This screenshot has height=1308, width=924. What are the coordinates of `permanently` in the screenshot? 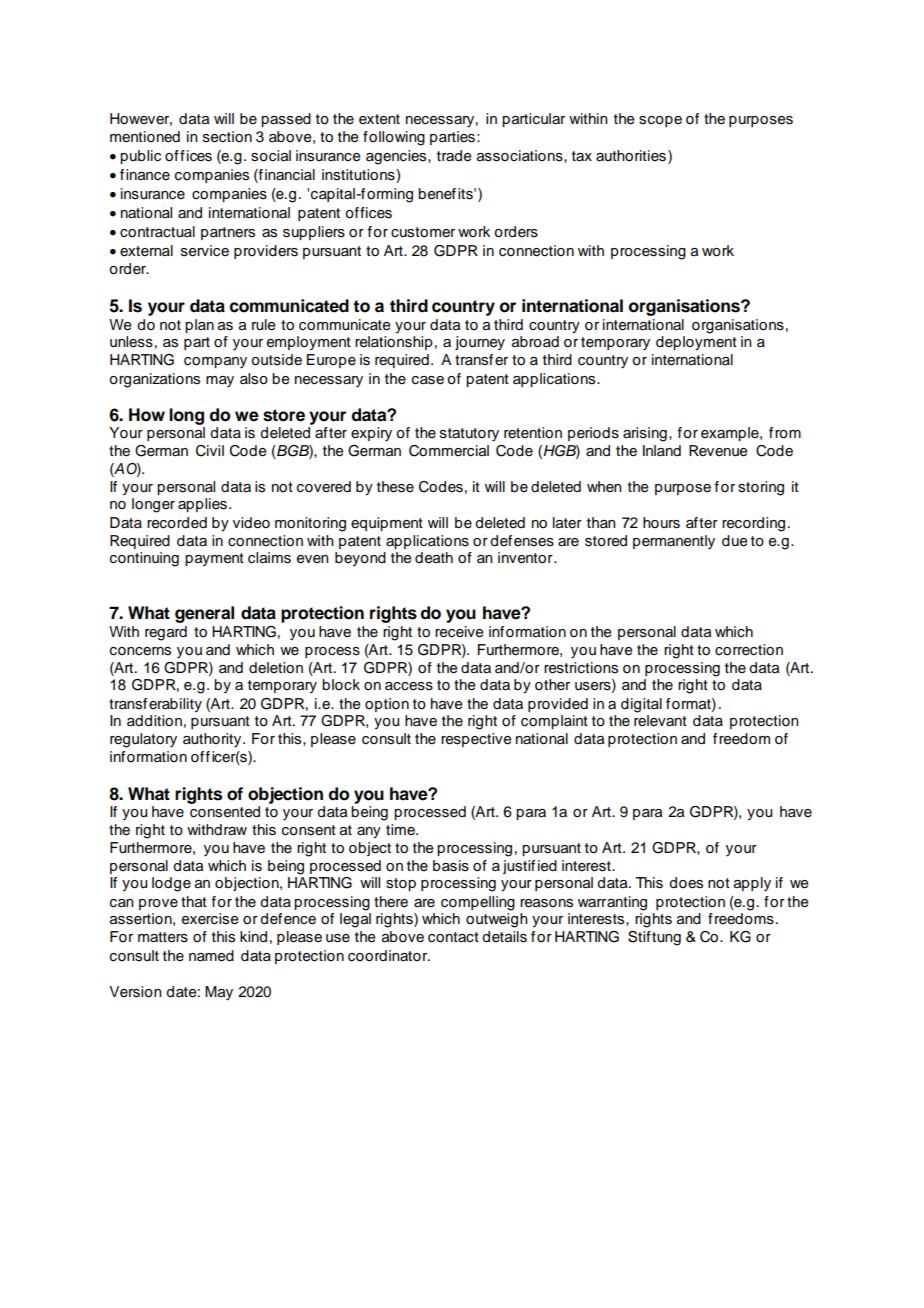 It's located at (674, 542).
